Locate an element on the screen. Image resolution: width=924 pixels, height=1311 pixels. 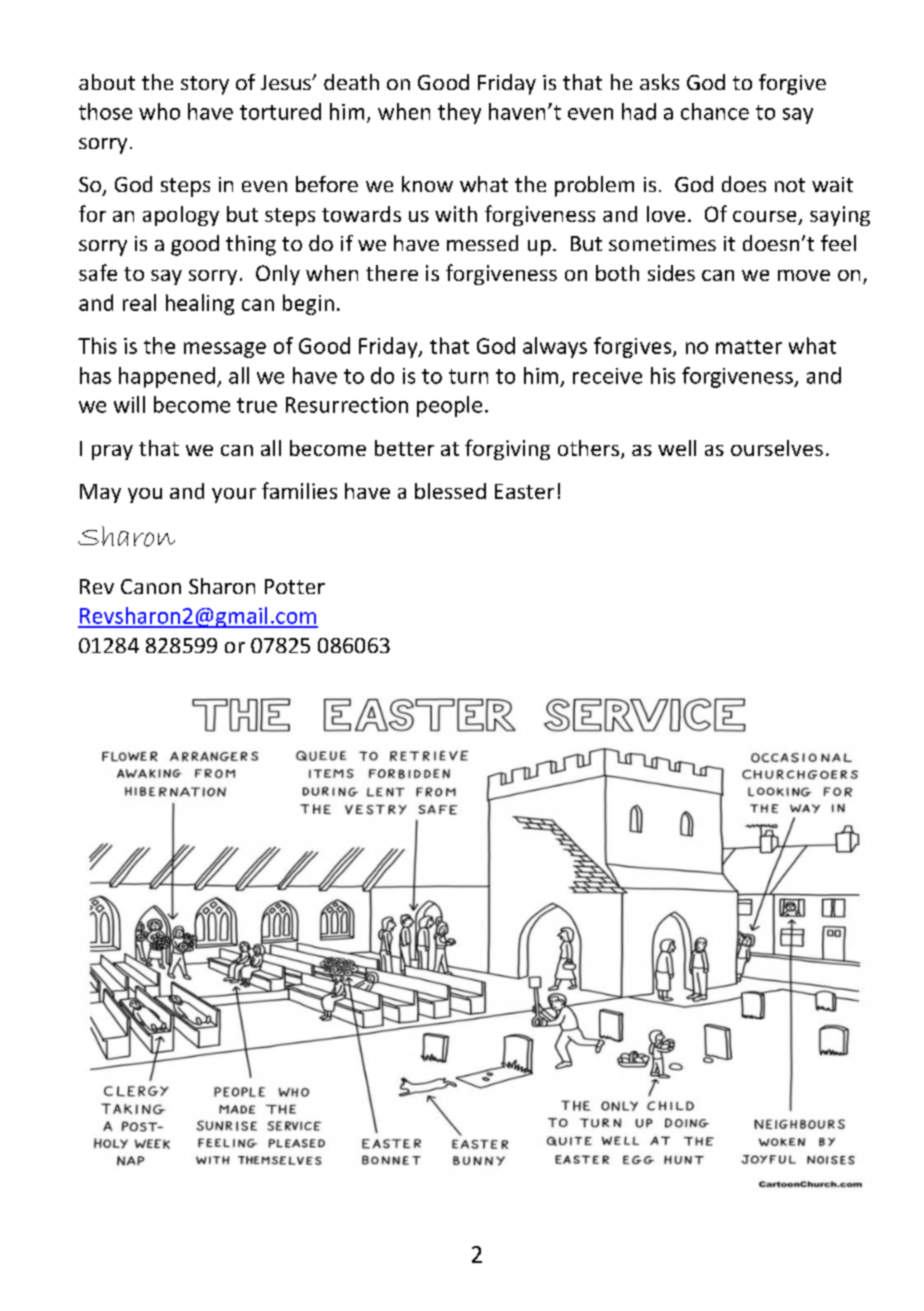
with is located at coordinates (456, 214).
